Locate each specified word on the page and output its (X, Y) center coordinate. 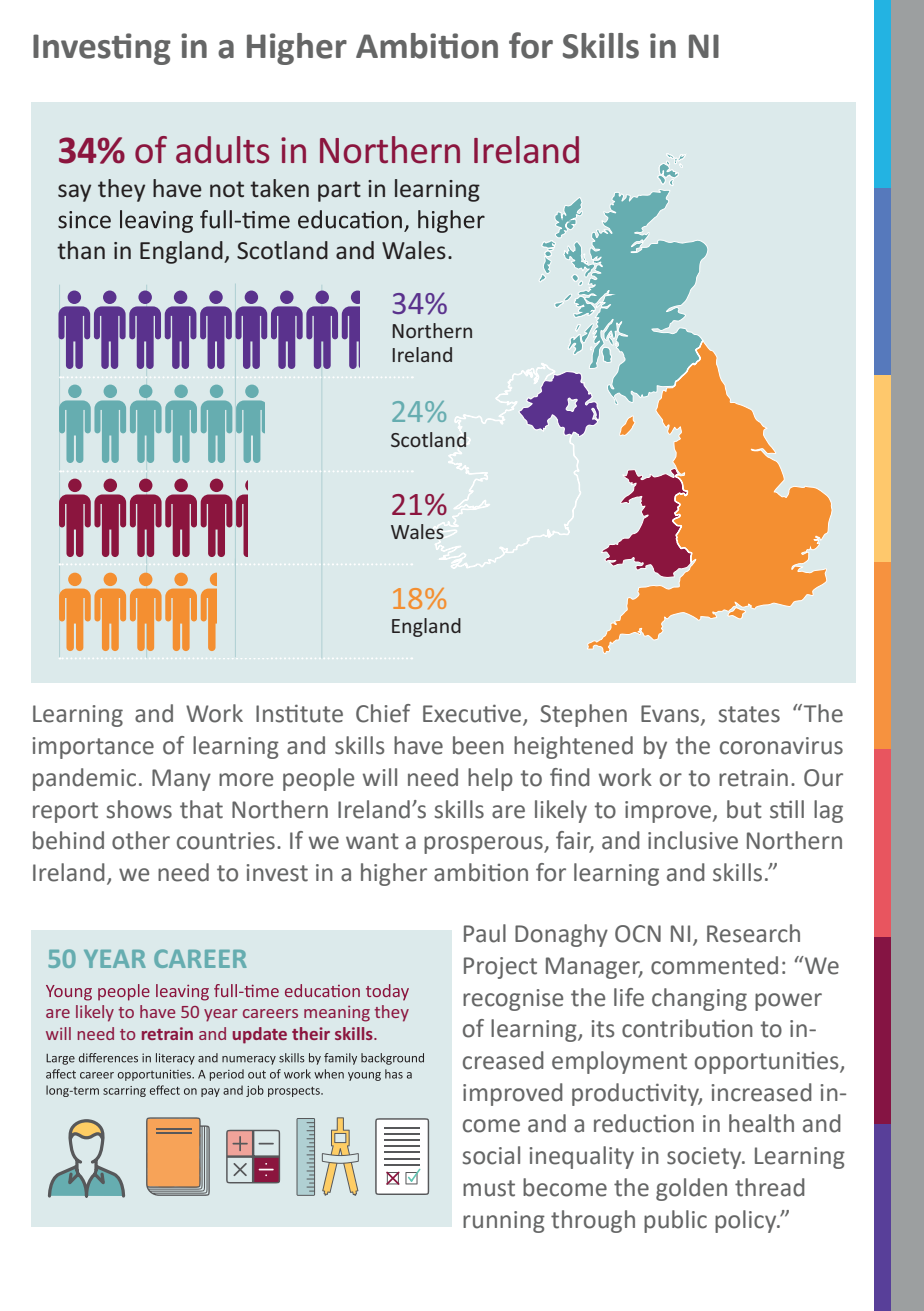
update (260, 1035)
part (339, 191)
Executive (473, 714)
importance (93, 748)
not (227, 189)
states (749, 714)
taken (279, 188)
